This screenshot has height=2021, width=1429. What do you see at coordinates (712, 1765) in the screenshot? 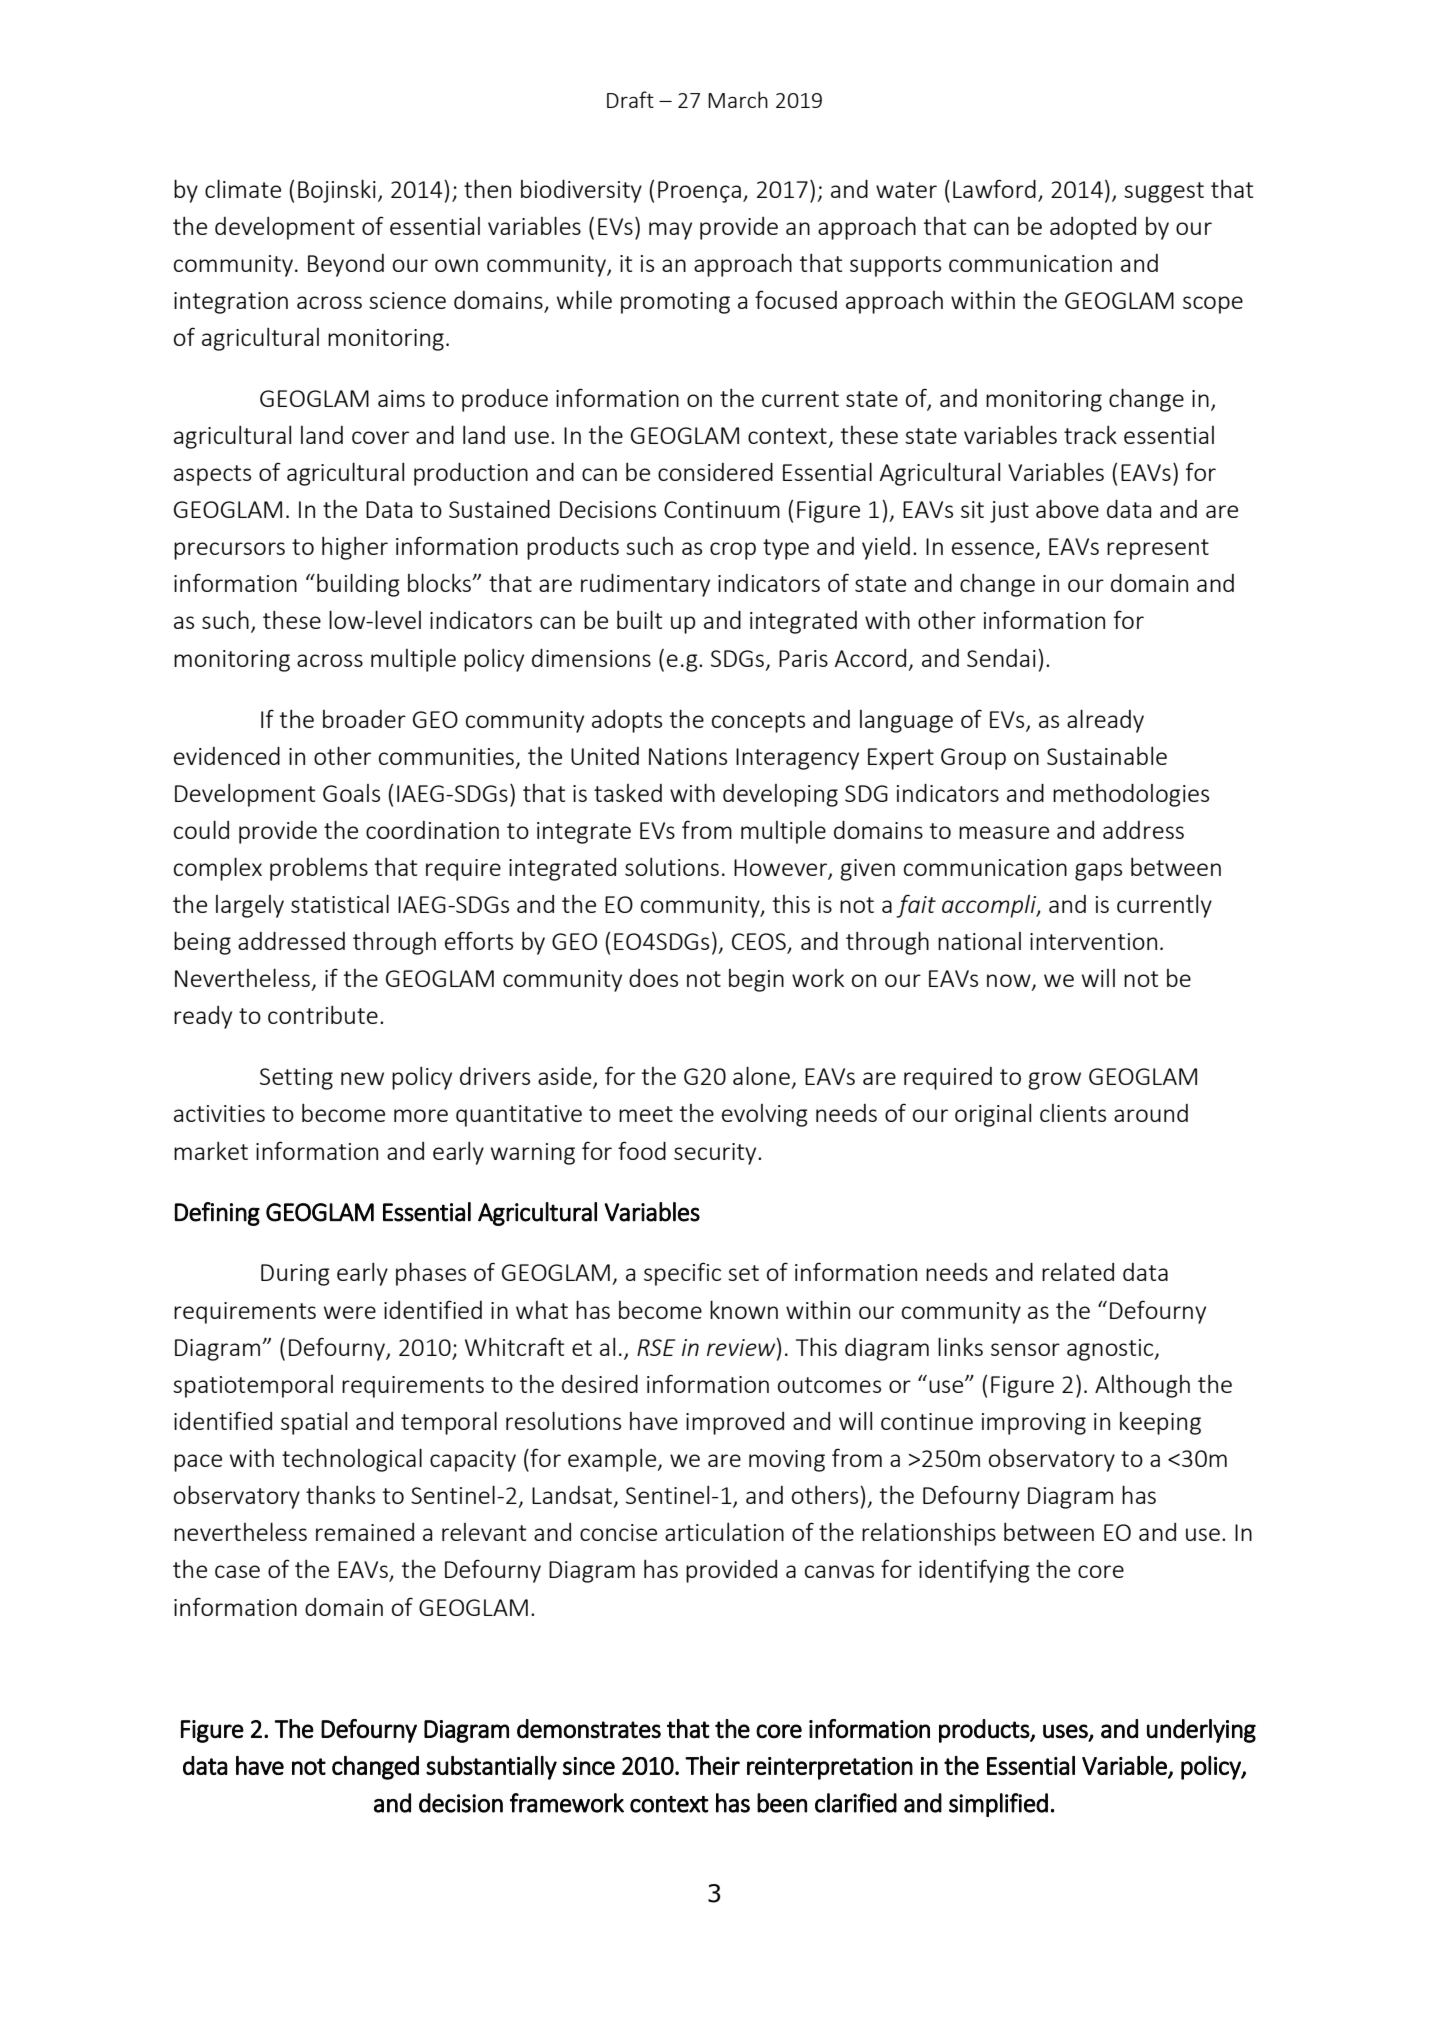
I see `Their` at bounding box center [712, 1765].
